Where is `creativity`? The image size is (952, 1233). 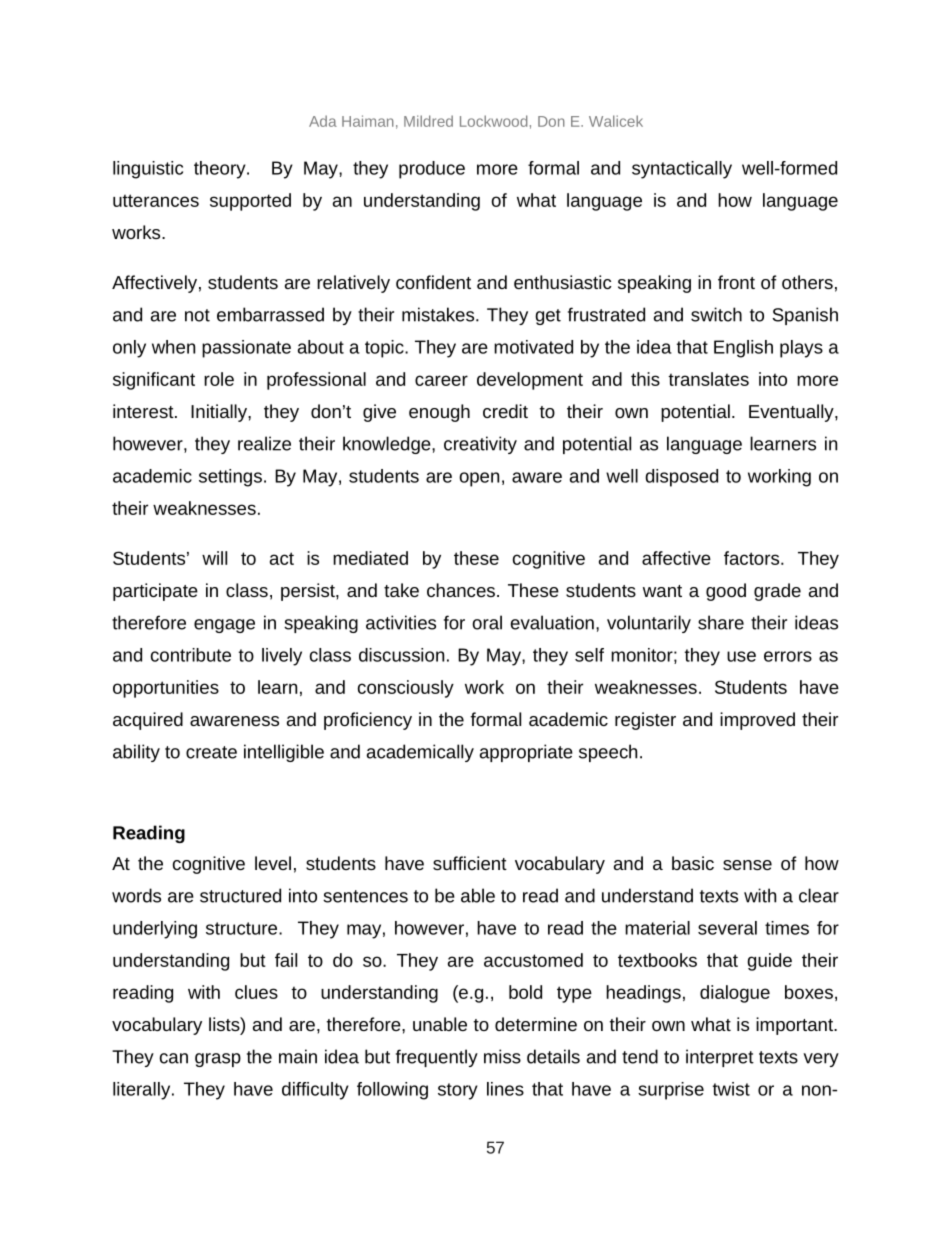
creativity is located at coordinates (480, 445).
